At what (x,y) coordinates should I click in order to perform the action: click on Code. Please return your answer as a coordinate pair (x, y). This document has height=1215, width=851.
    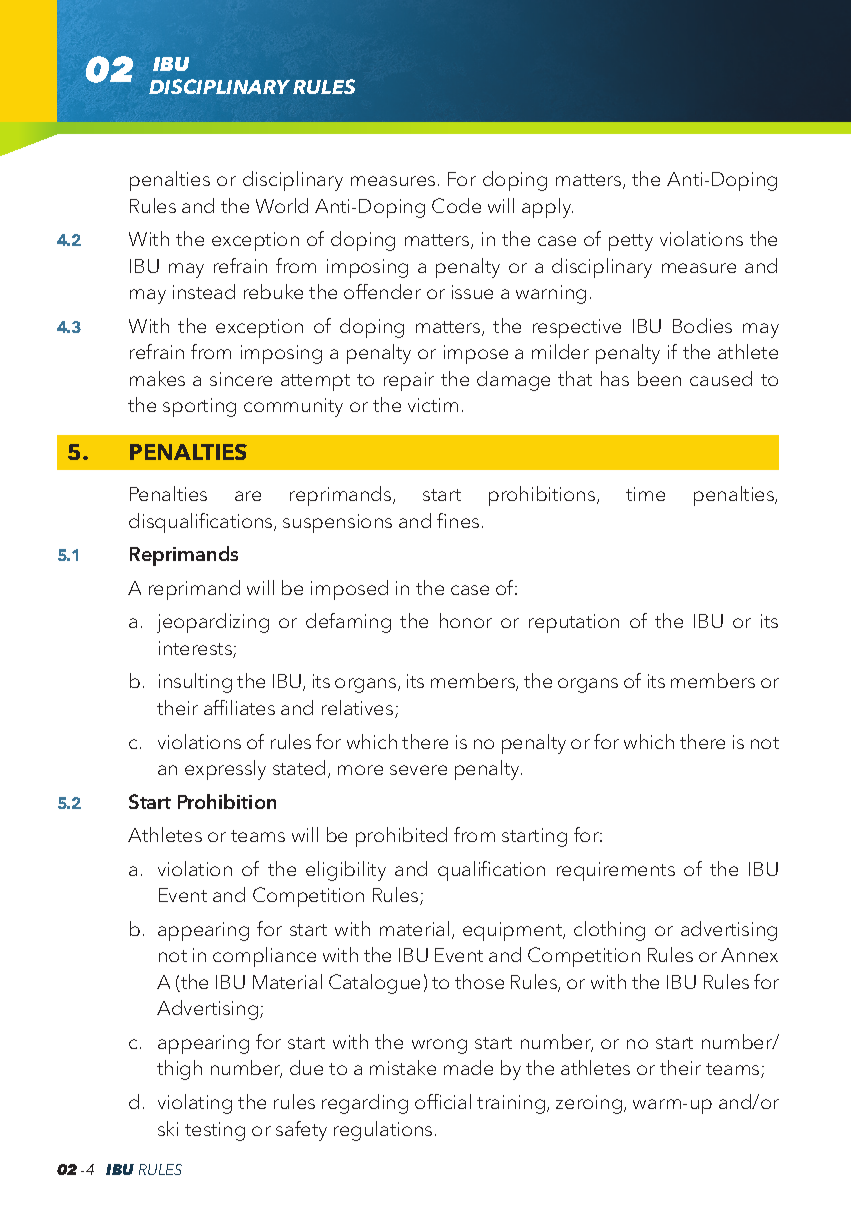
    Looking at the image, I should click on (456, 205).
